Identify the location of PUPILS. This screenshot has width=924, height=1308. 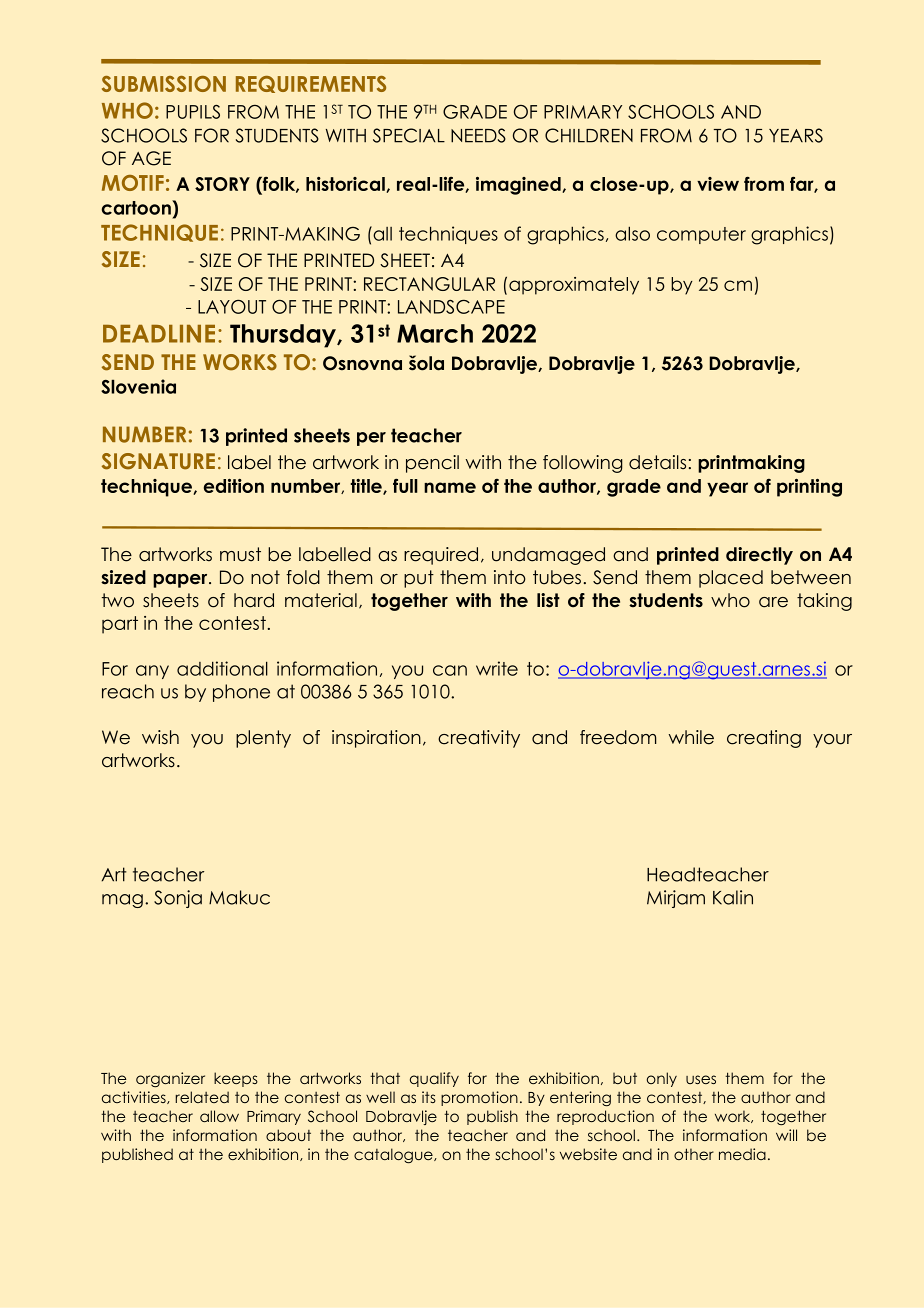
(193, 112).
